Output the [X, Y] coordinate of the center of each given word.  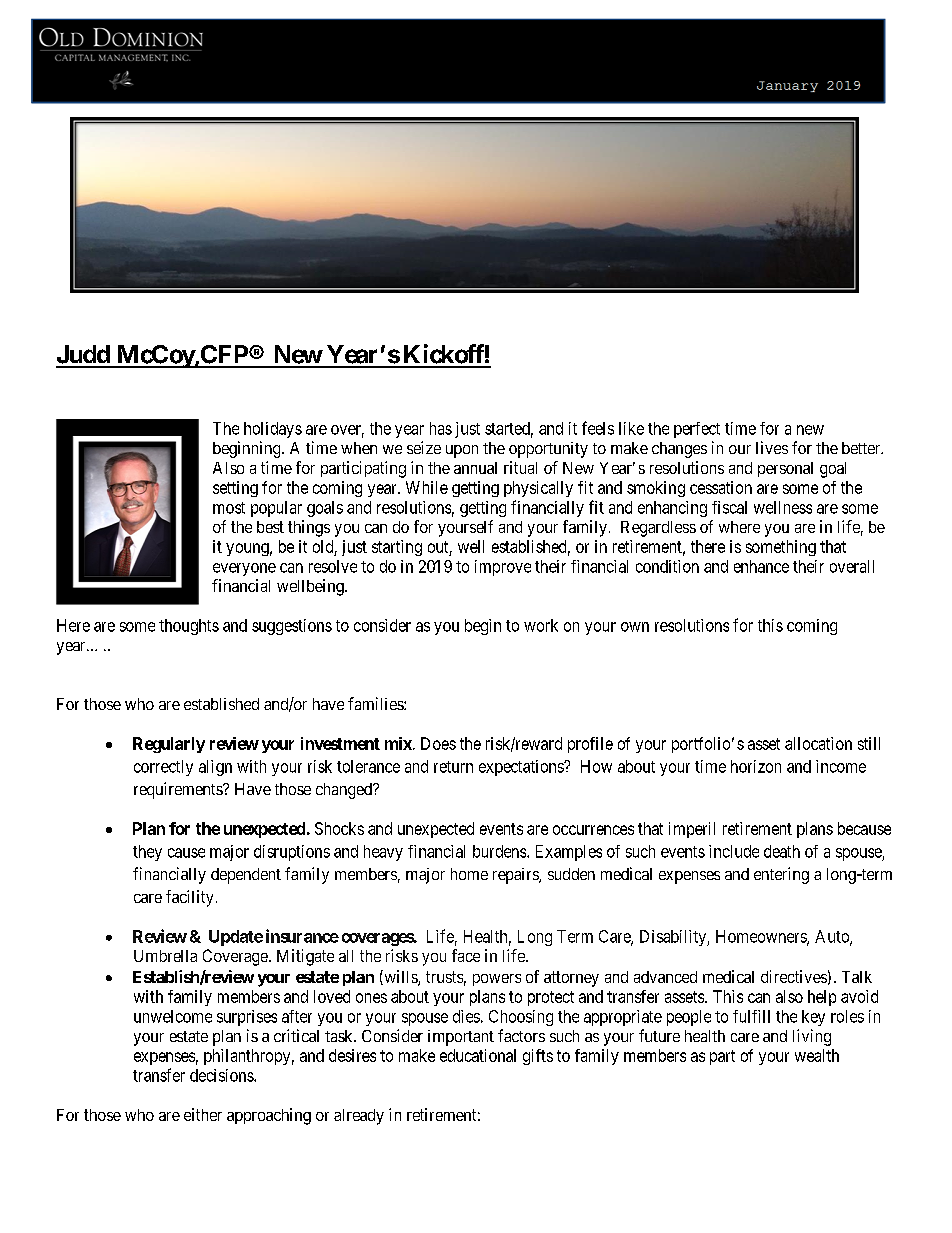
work [541, 625]
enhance [761, 566]
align [215, 768]
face [466, 955]
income [841, 766]
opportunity [548, 450]
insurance [302, 936]
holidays [273, 430]
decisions [222, 1075]
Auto [833, 937]
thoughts [189, 627]
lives [772, 447]
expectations [522, 768]
